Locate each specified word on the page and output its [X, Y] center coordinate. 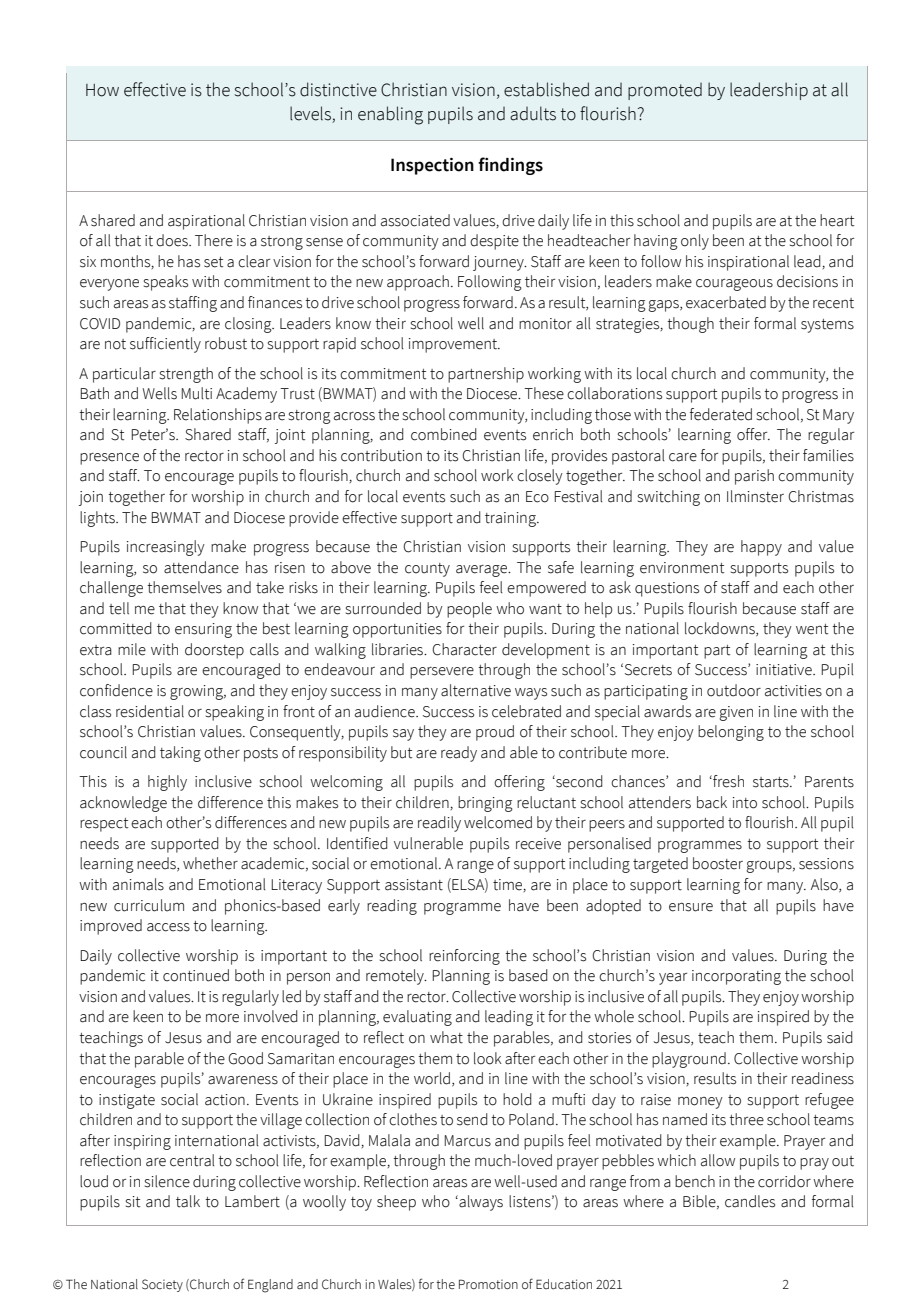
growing [198, 692]
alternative [476, 690]
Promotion [488, 1284]
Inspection [432, 166]
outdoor [734, 690]
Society [162, 1285]
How [102, 90]
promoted [665, 91]
